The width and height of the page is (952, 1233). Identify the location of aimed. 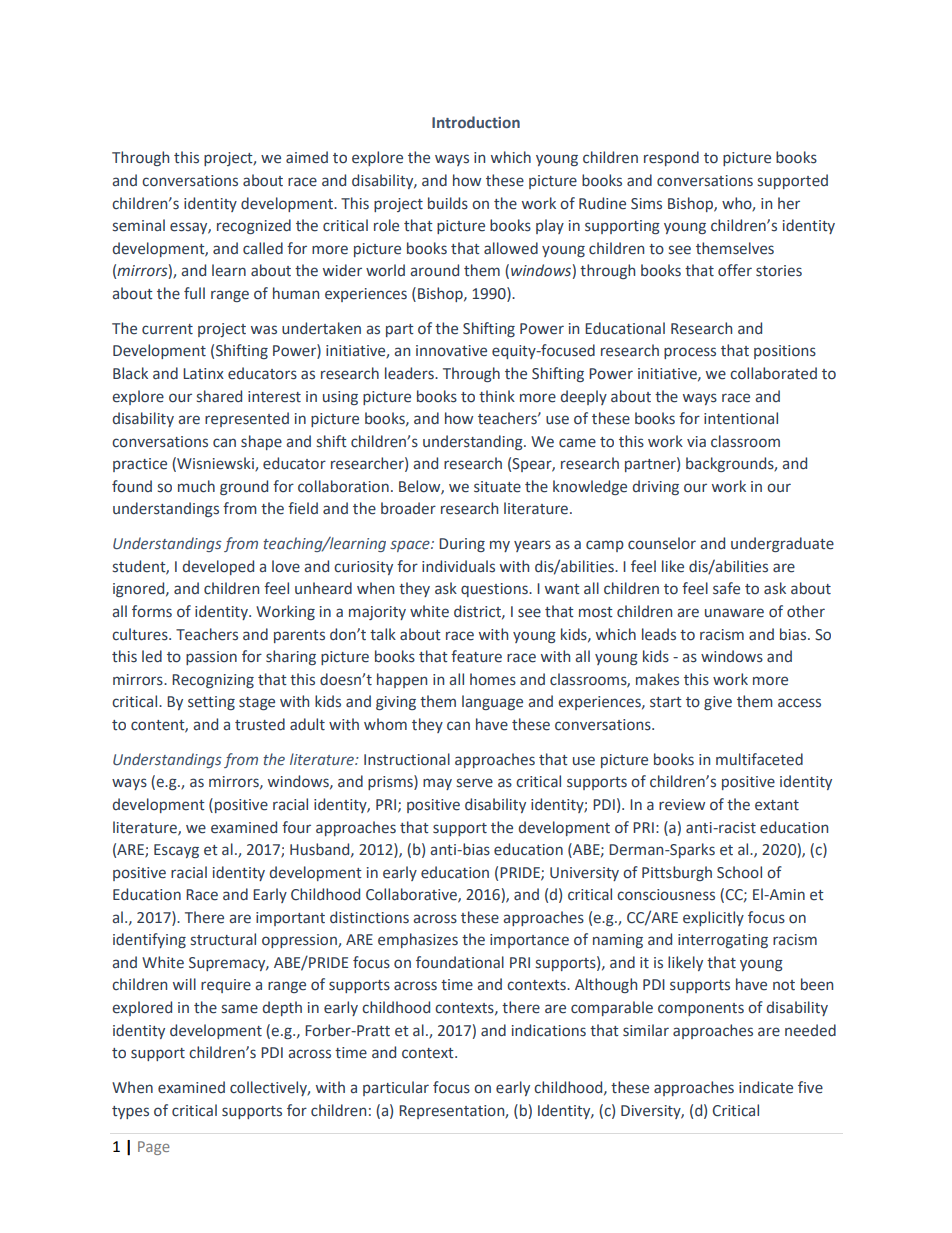
(307, 157).
